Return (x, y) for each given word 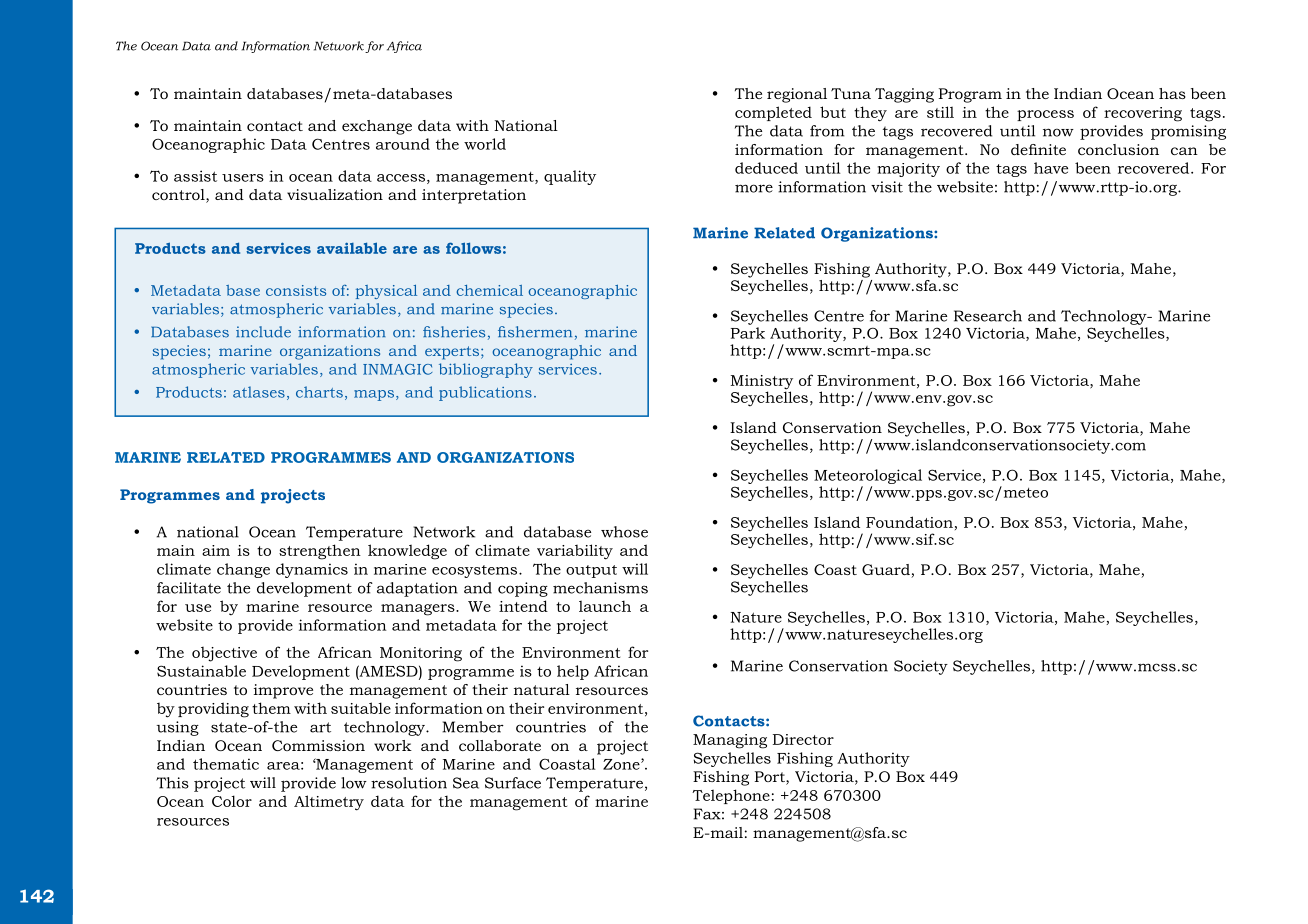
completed (773, 113)
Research (988, 316)
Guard (887, 571)
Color (232, 801)
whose (624, 532)
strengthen (320, 552)
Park (748, 333)
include (263, 332)
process (1045, 115)
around (403, 144)
